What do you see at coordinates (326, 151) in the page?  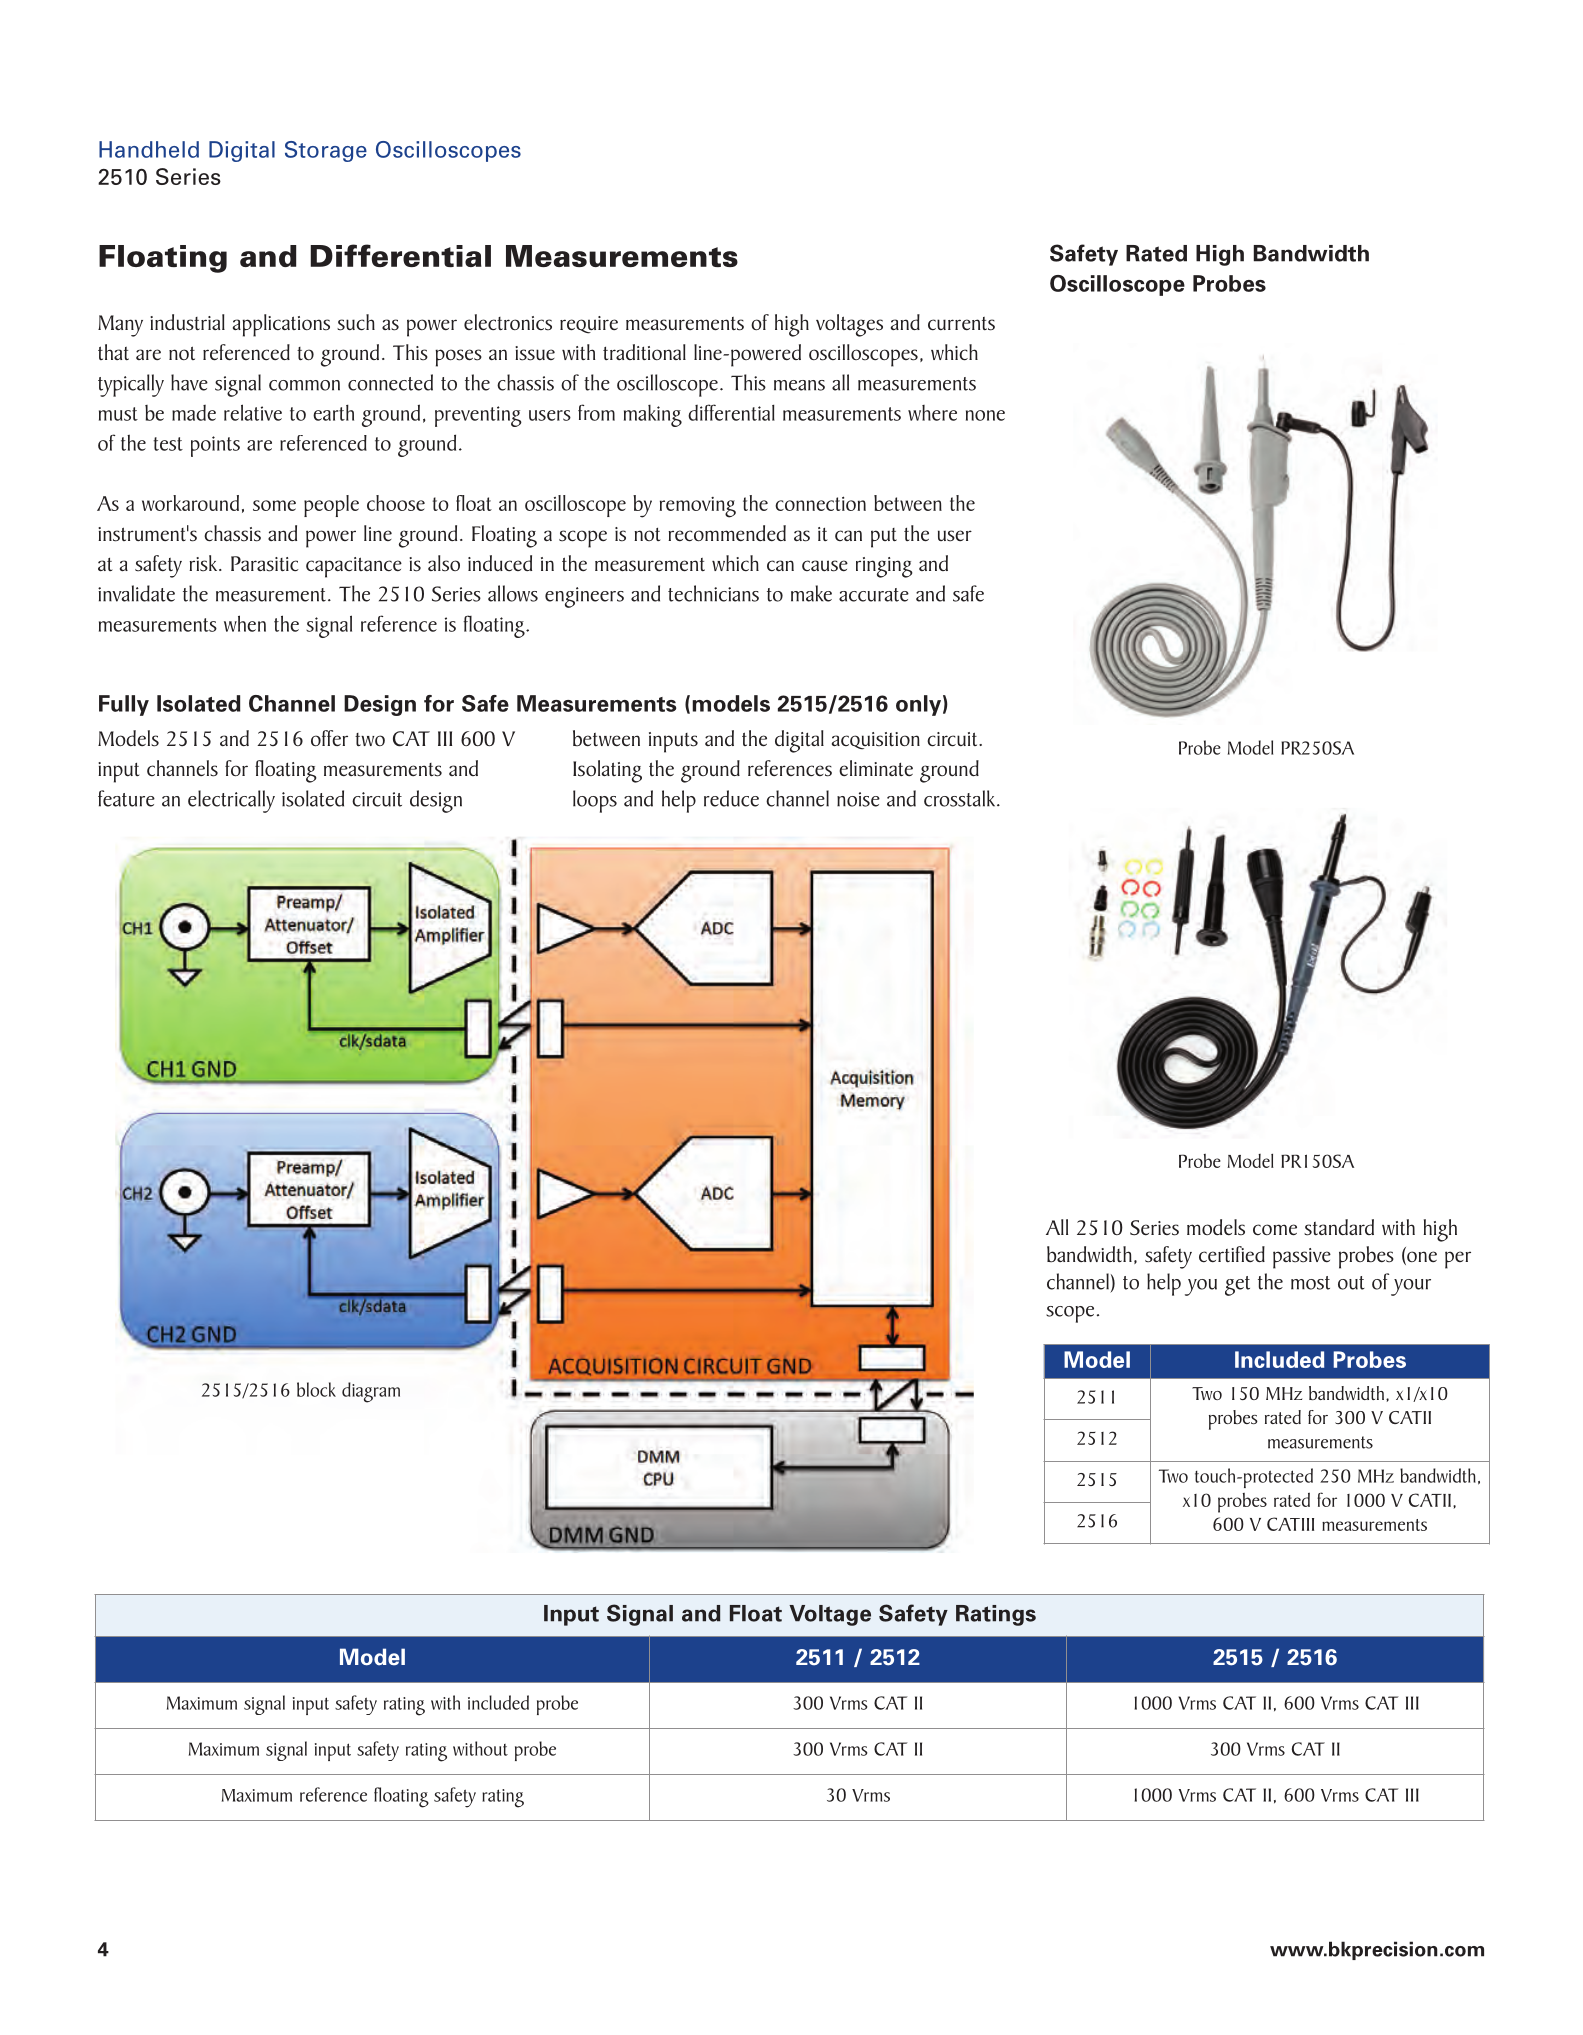 I see `Storage` at bounding box center [326, 151].
